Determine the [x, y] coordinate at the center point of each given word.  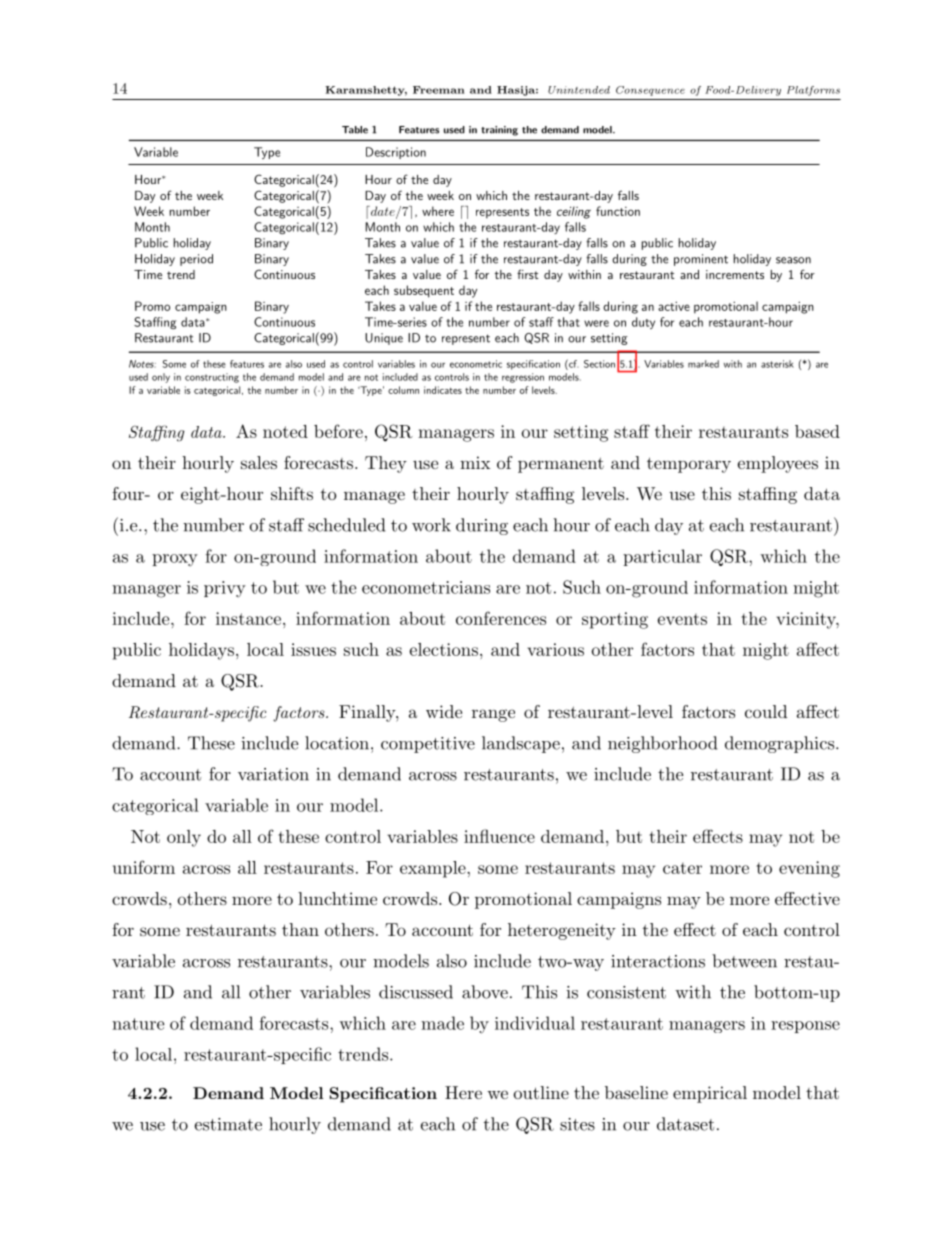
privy [225, 589]
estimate [228, 1124]
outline [541, 1092]
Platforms [813, 91]
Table [355, 130]
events [682, 619]
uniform [144, 867]
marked [703, 364]
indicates [443, 390]
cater [682, 868]
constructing [212, 378]
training [499, 131]
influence [499, 836]
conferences [501, 618]
